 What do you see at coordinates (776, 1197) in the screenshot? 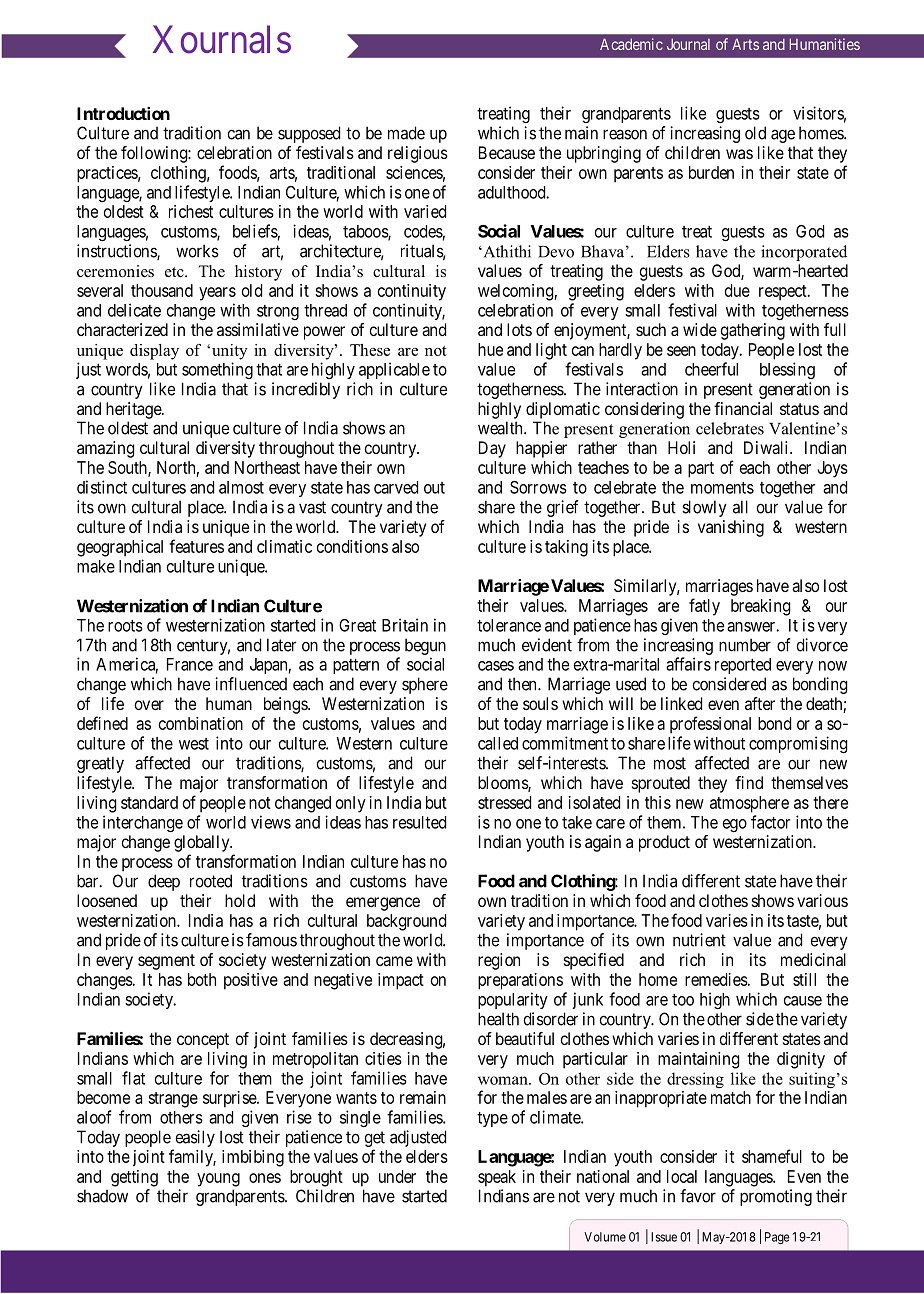
I see `promoting` at bounding box center [776, 1197].
